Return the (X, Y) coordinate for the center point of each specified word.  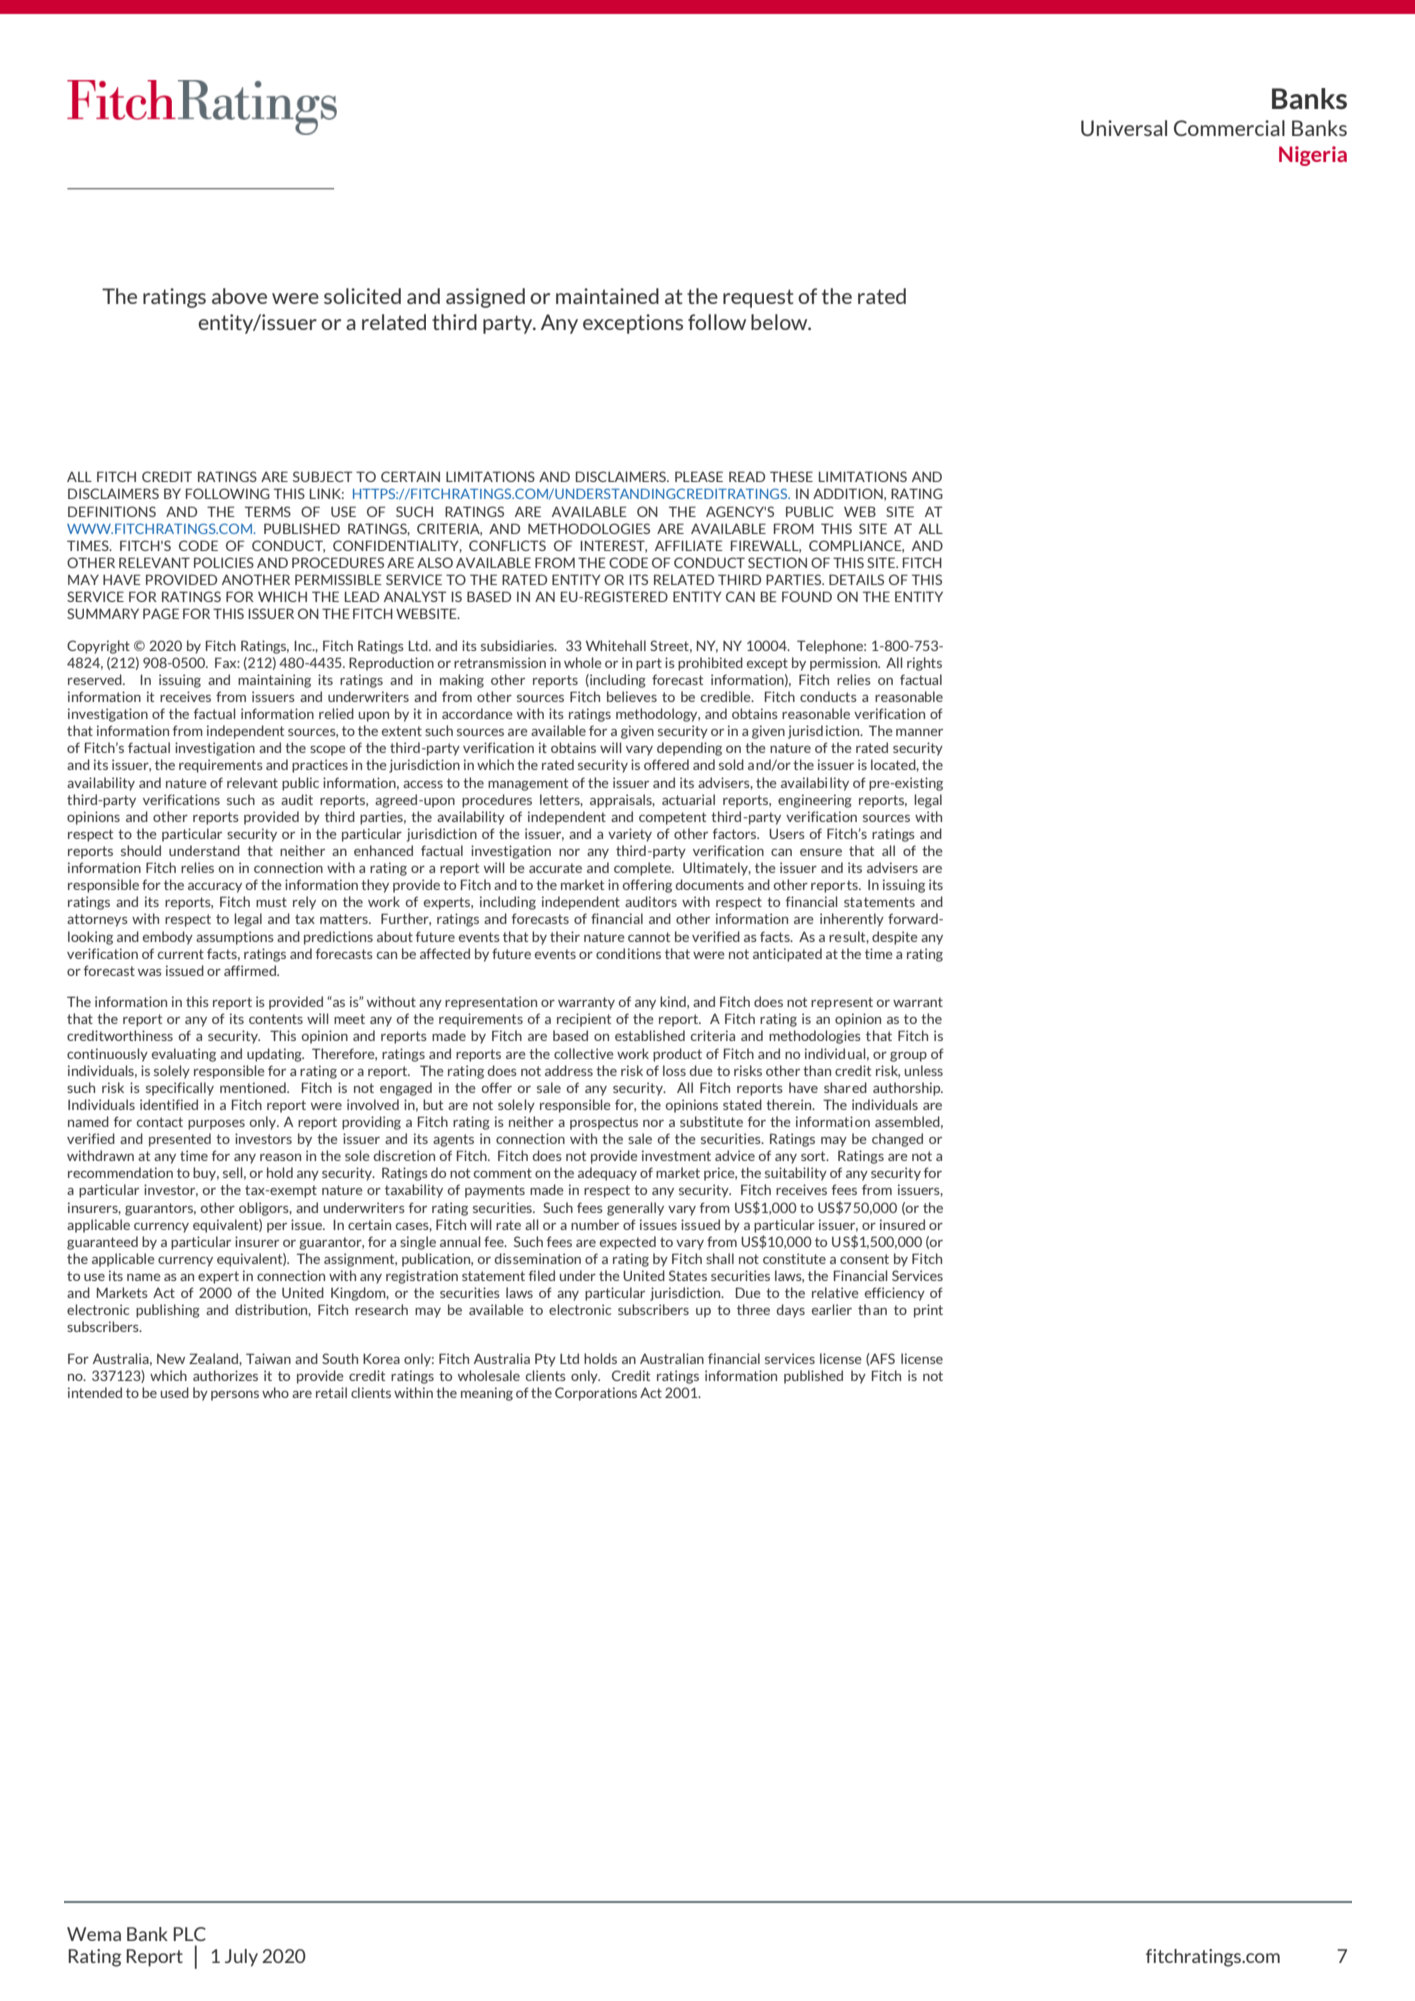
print (928, 1311)
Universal (1124, 128)
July (241, 1958)
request (758, 298)
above (239, 296)
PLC (189, 1934)
